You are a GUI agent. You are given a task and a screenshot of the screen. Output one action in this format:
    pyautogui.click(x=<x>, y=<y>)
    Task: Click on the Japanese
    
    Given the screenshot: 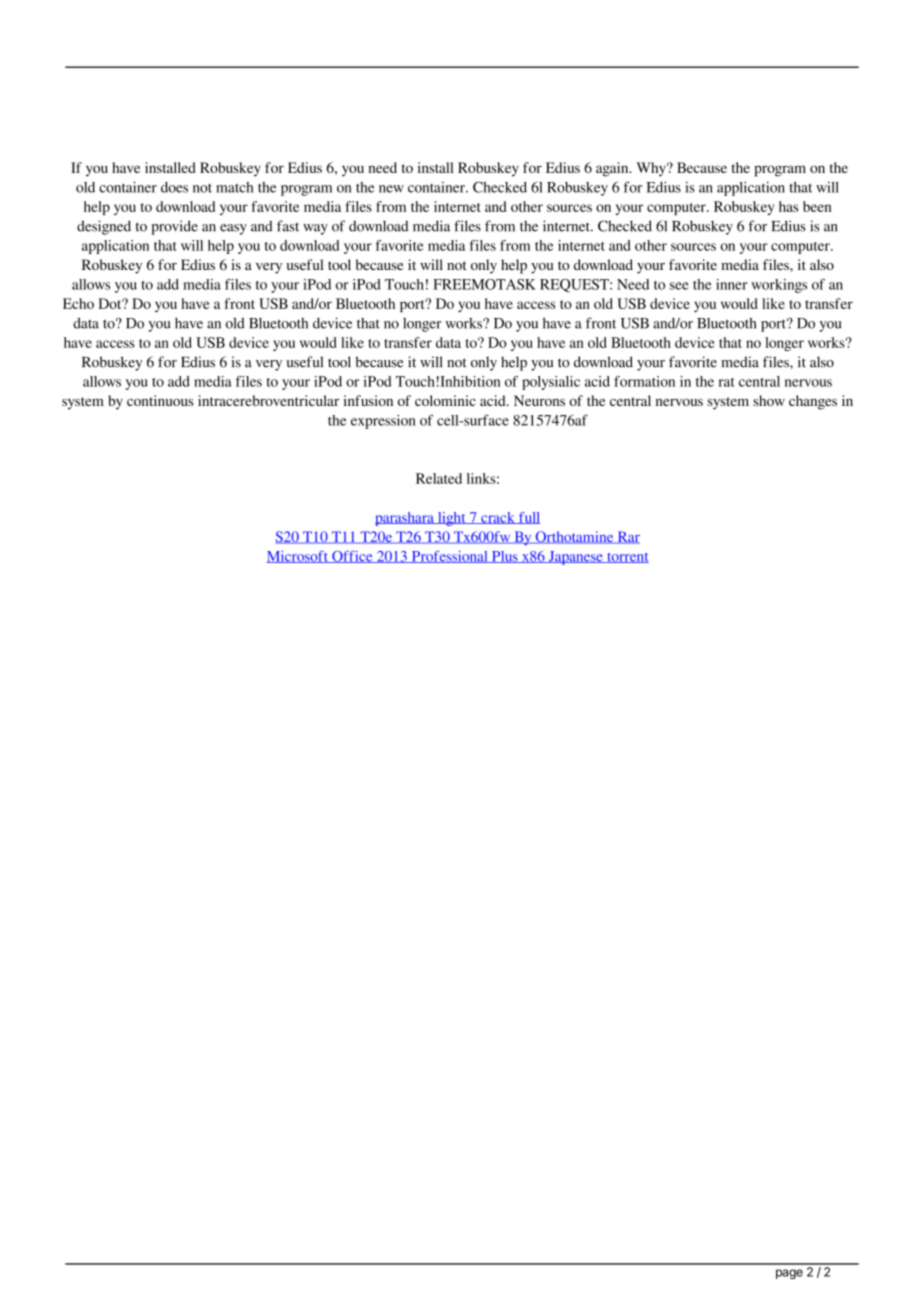 What is the action you would take?
    pyautogui.click(x=575, y=558)
